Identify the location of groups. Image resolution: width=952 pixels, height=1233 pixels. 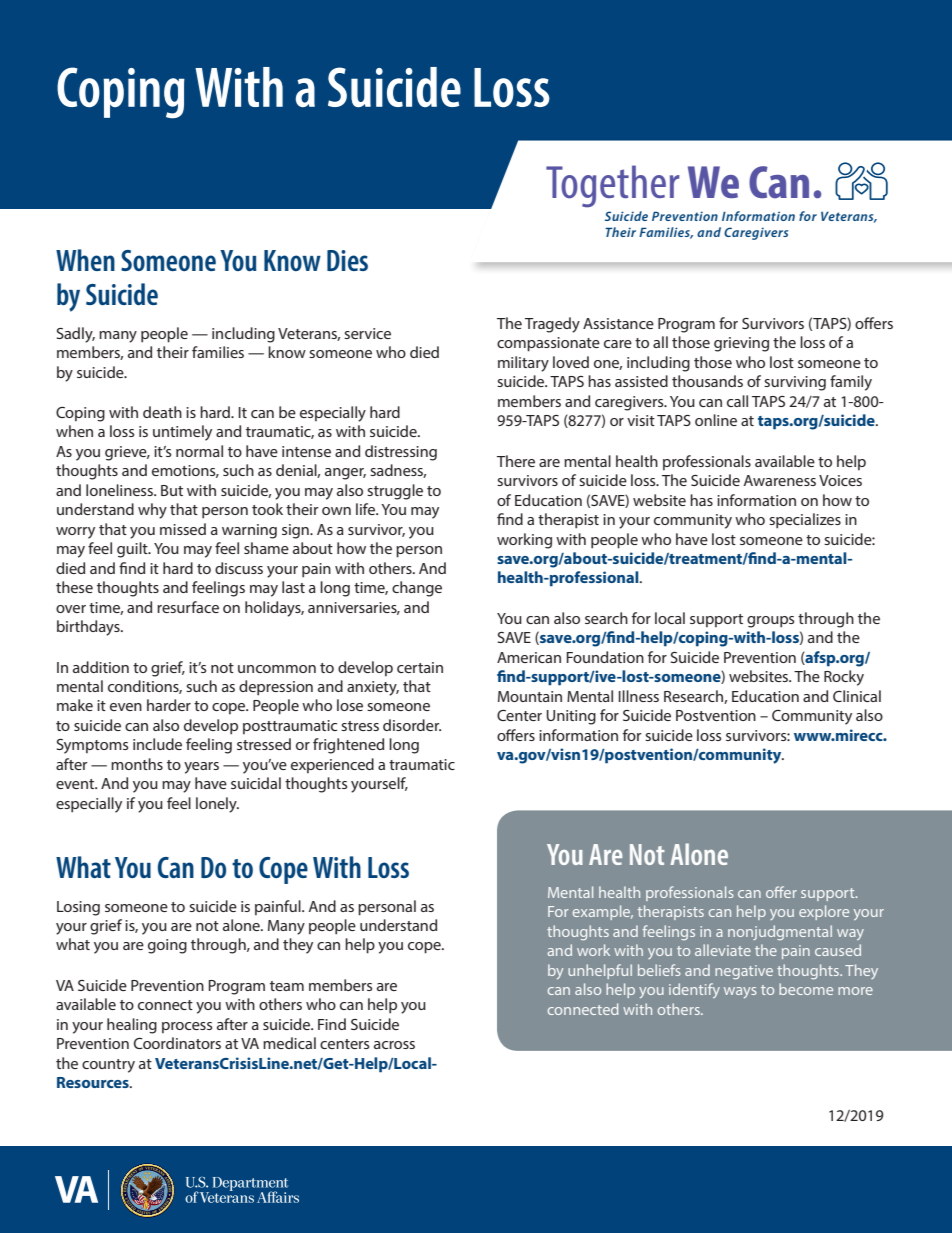
(770, 622).
